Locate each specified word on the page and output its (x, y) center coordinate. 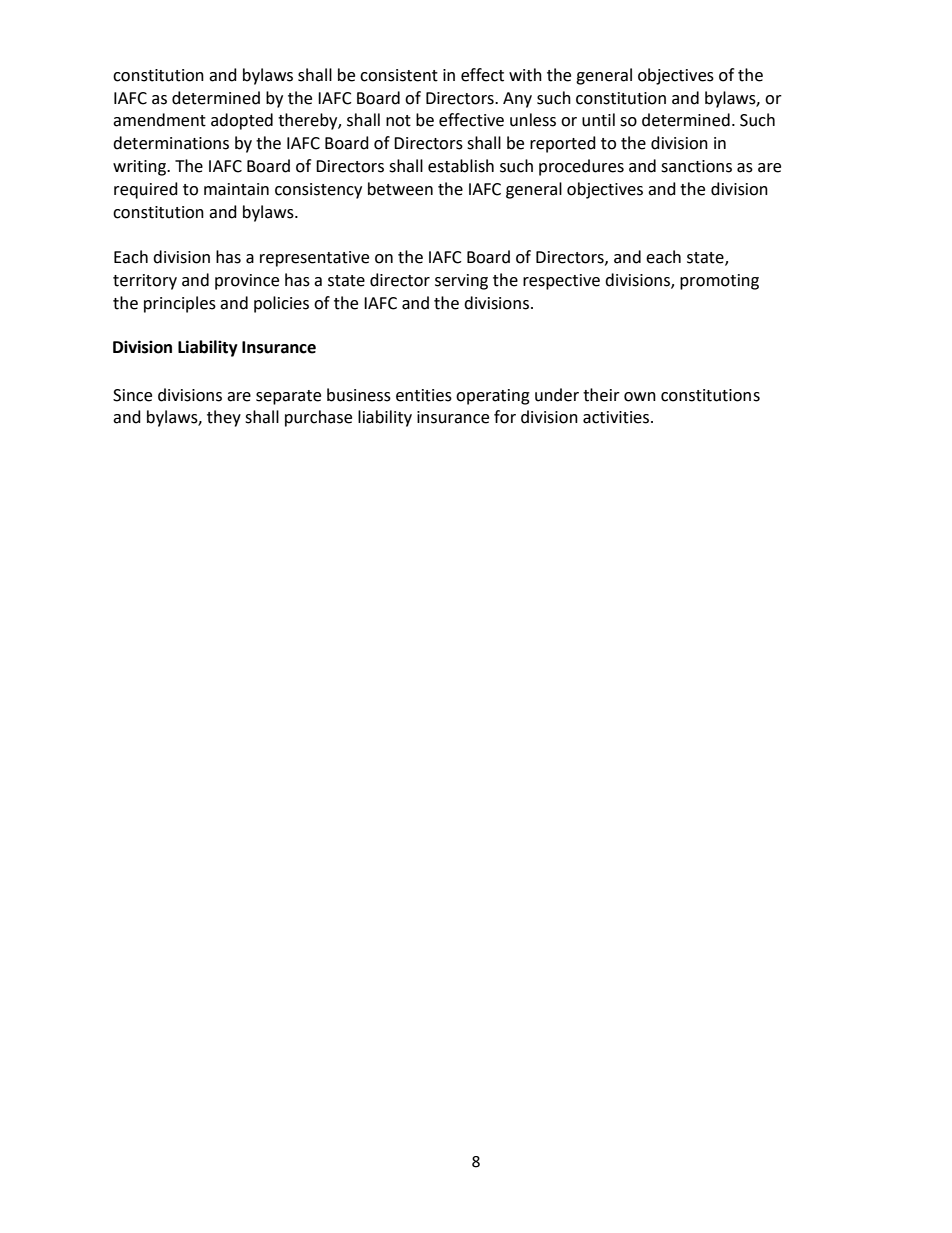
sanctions (696, 166)
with (525, 75)
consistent (399, 75)
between (400, 189)
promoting (719, 282)
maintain (236, 189)
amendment (159, 120)
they (224, 418)
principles (180, 304)
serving (461, 282)
